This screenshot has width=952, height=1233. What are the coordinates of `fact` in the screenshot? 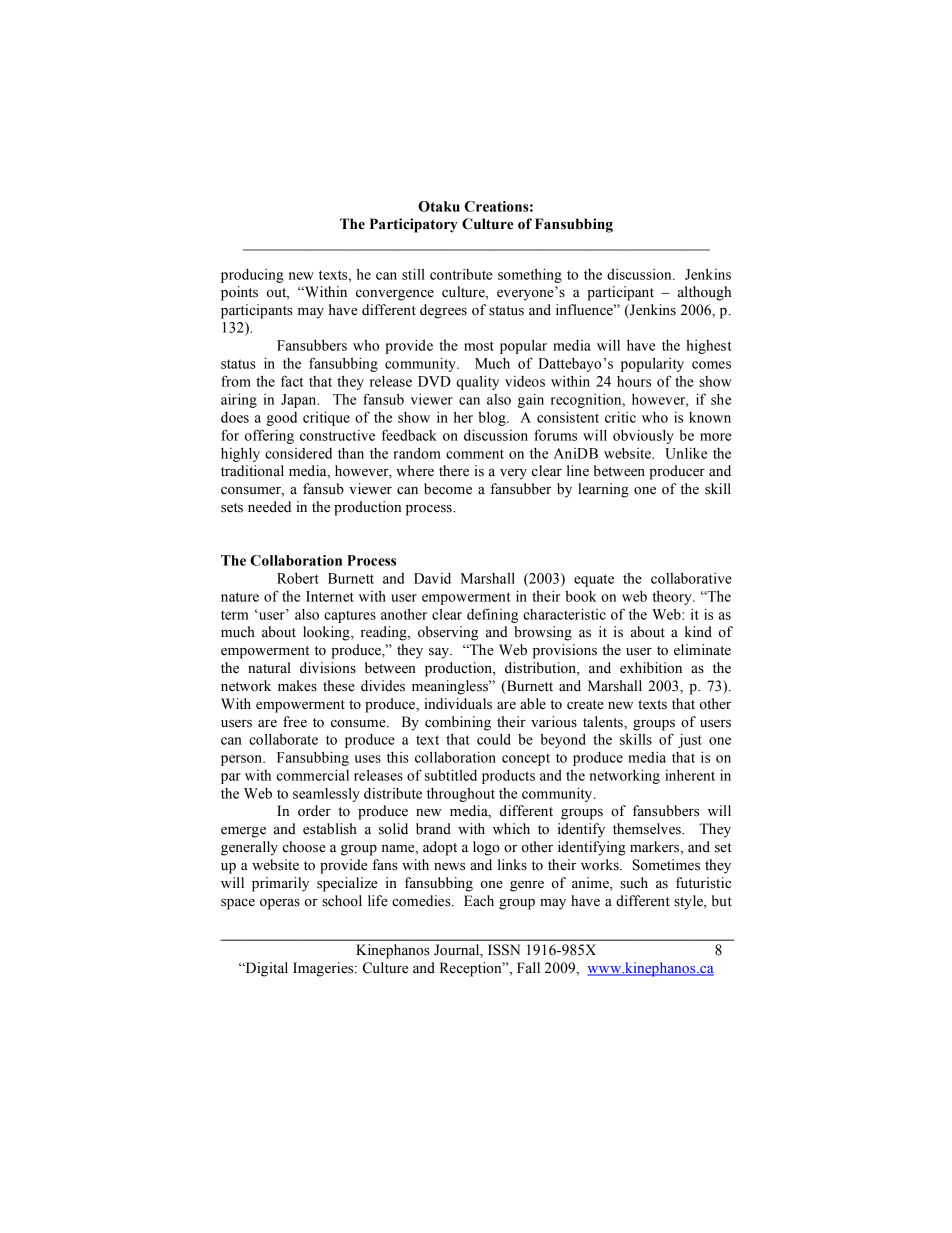 It's located at (292, 381).
